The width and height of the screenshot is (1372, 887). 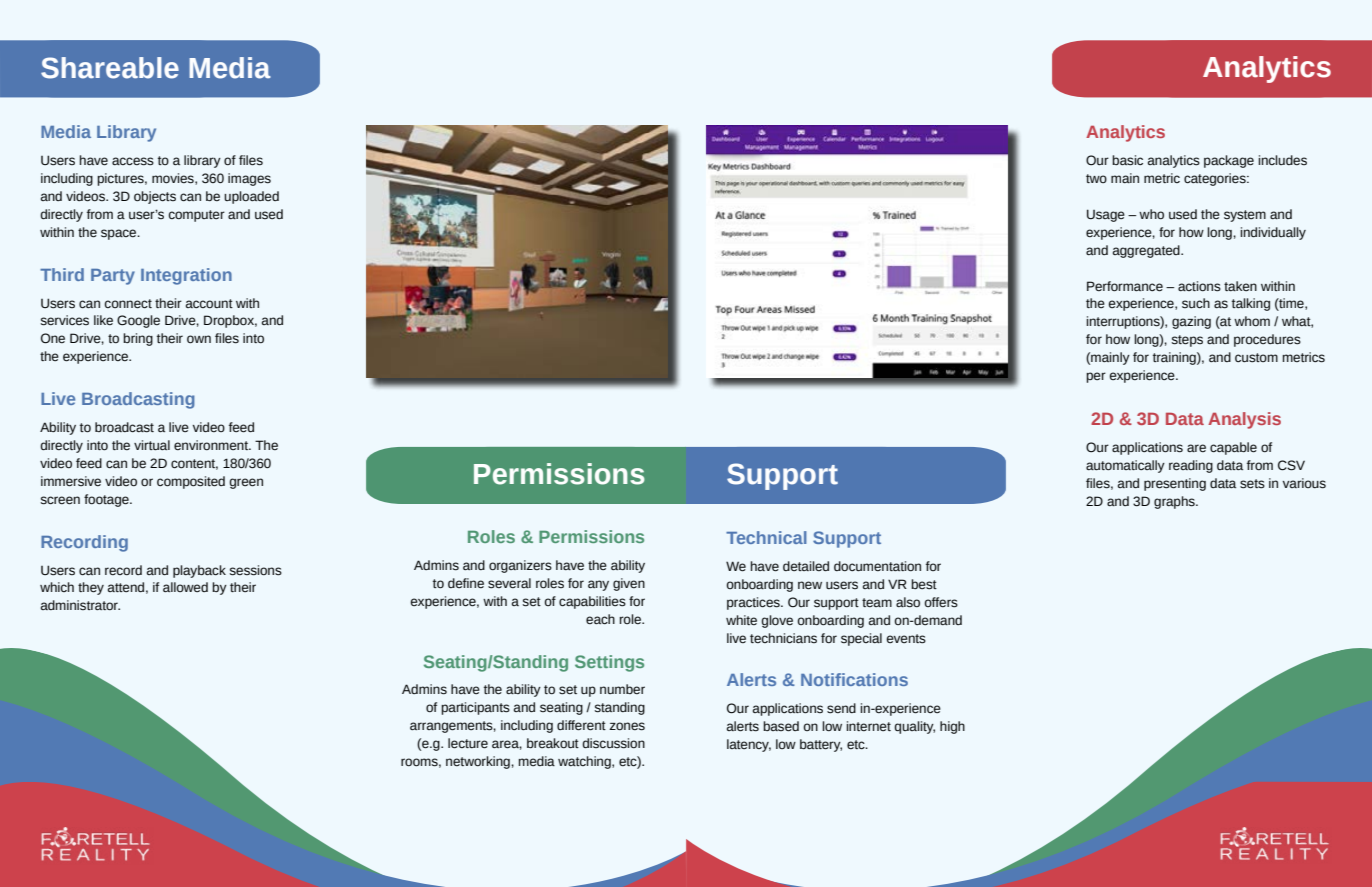 What do you see at coordinates (468, 743) in the screenshot?
I see `lecture` at bounding box center [468, 743].
